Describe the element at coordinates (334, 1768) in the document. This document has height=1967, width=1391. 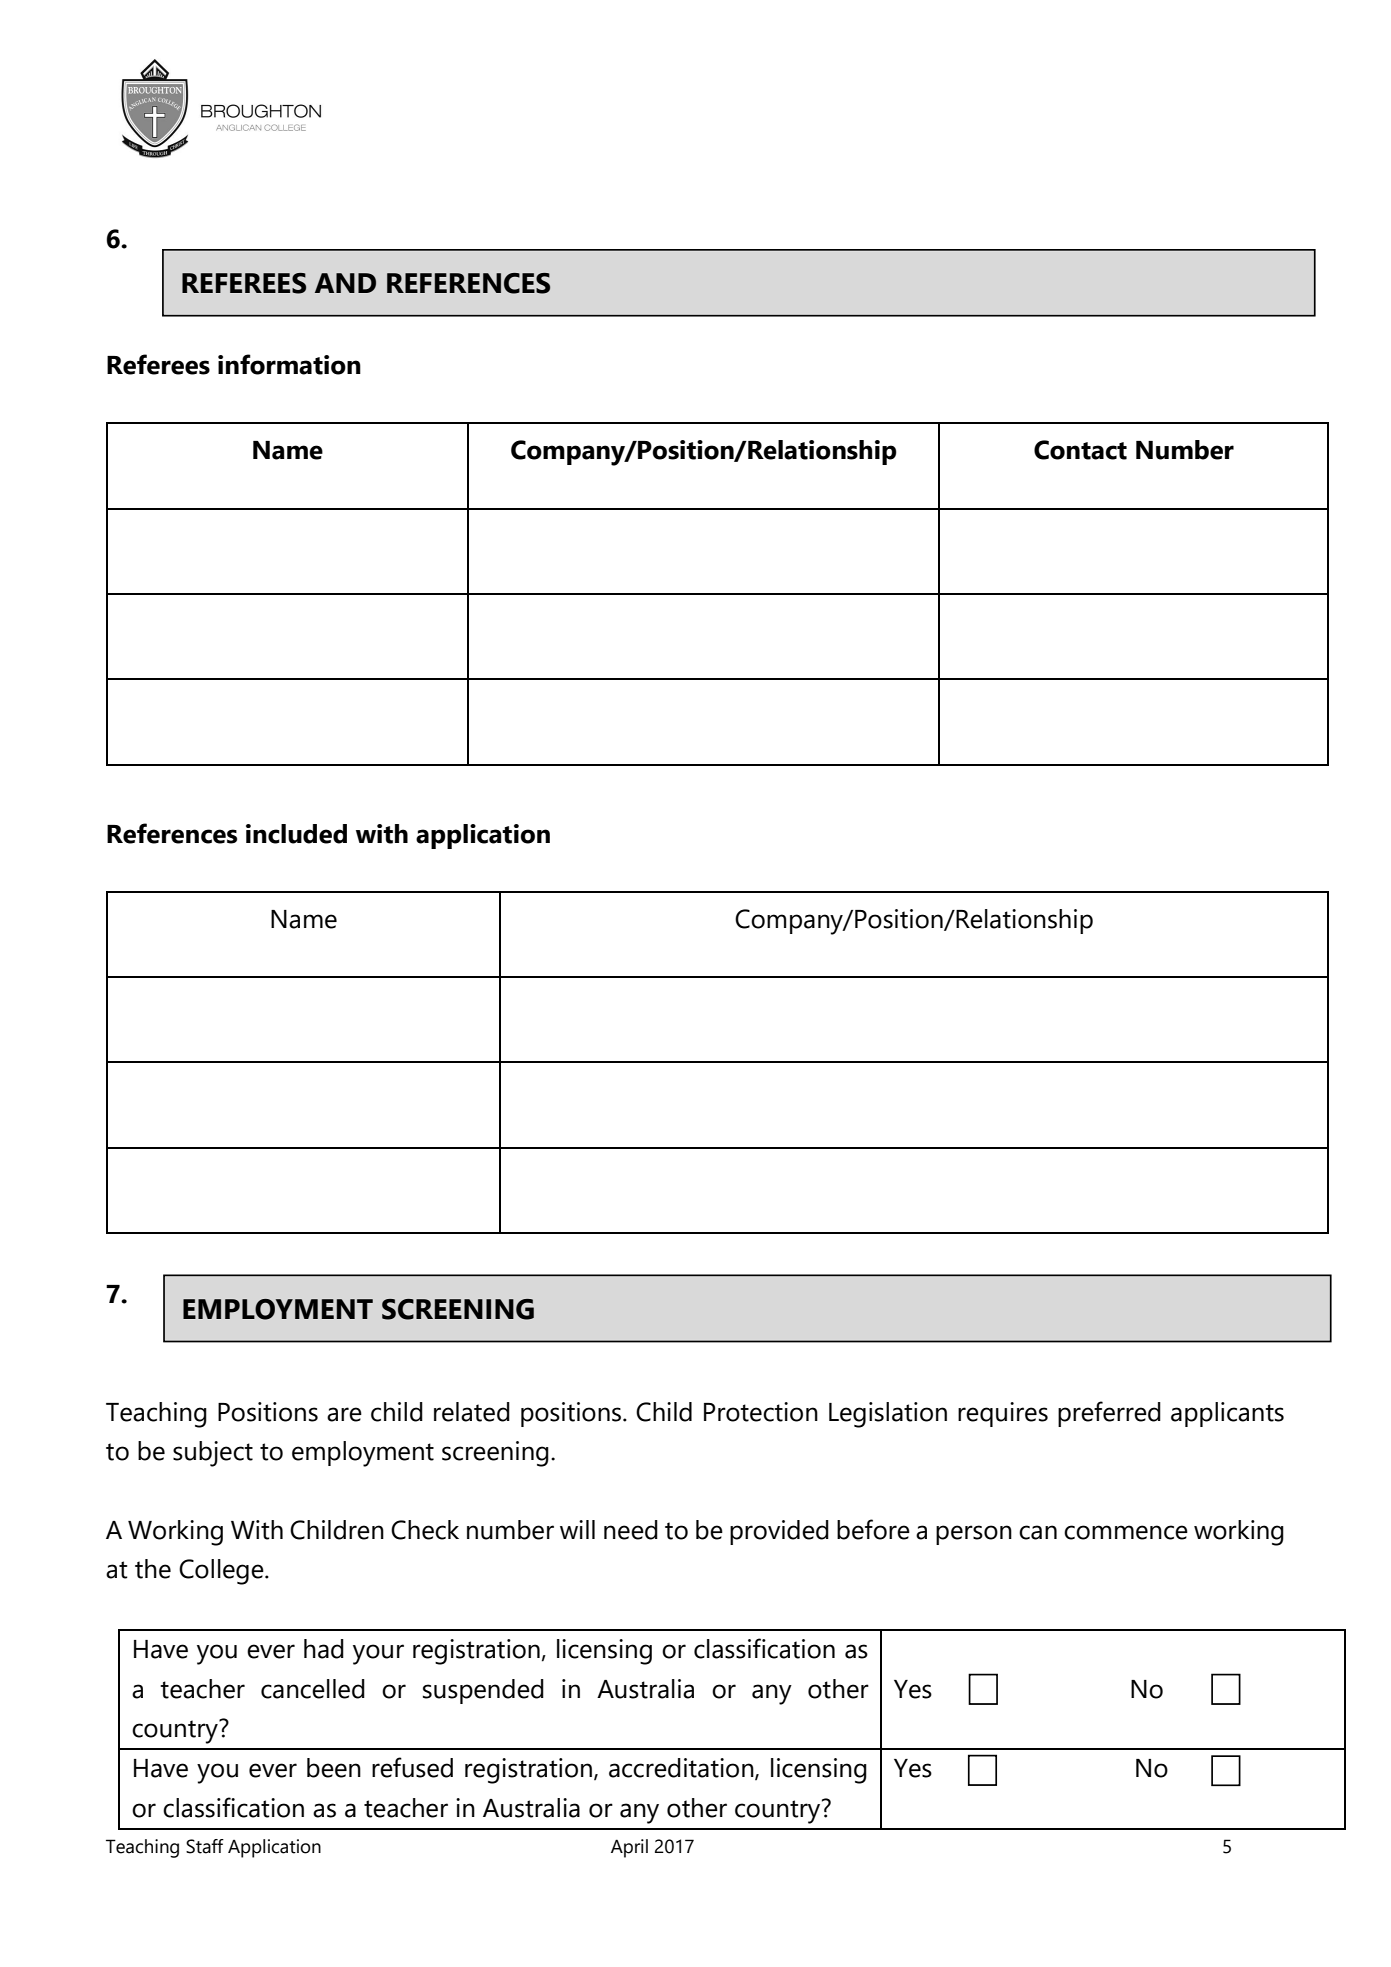
I see `been` at that location.
